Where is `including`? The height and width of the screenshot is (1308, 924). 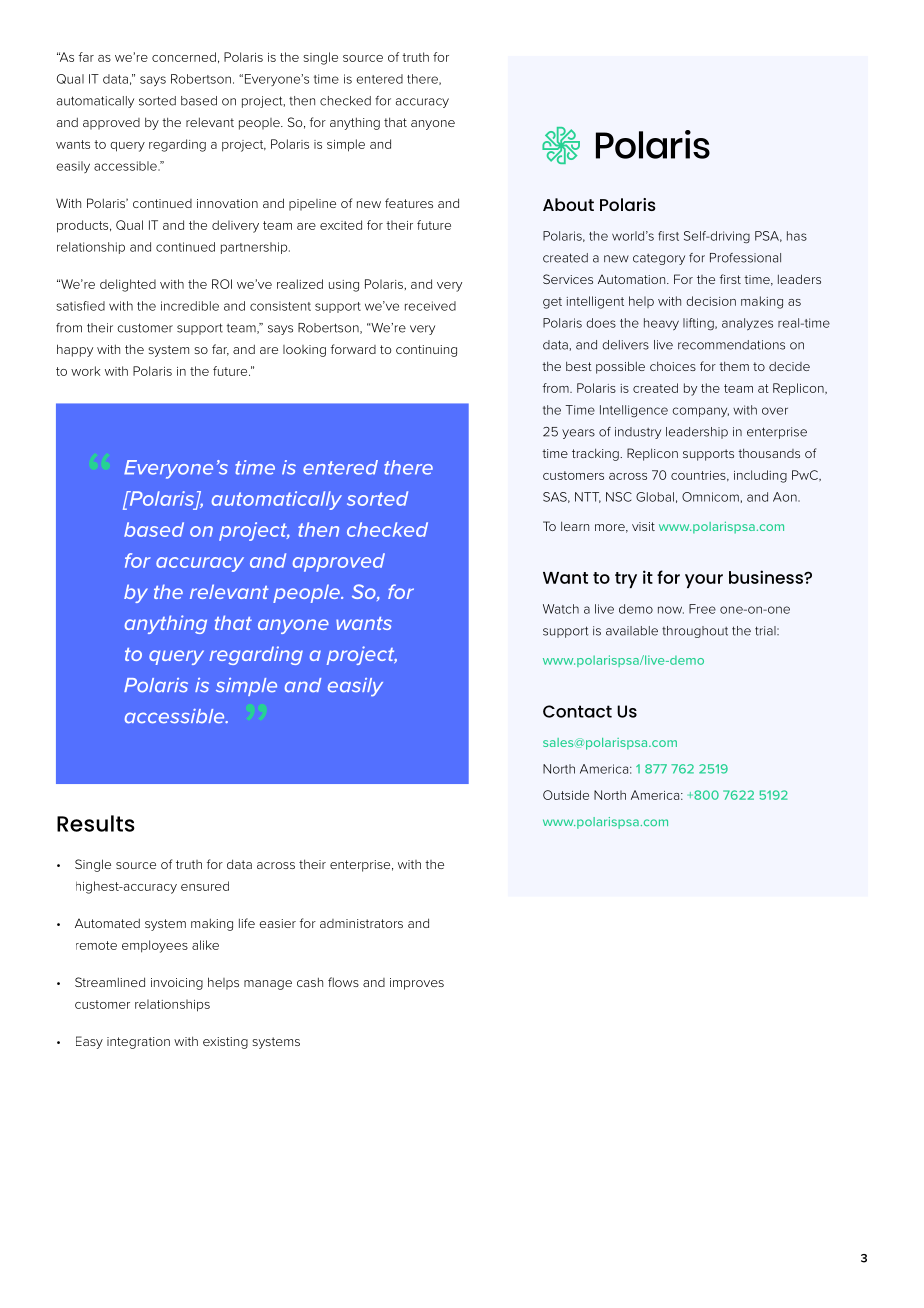 including is located at coordinates (760, 476).
